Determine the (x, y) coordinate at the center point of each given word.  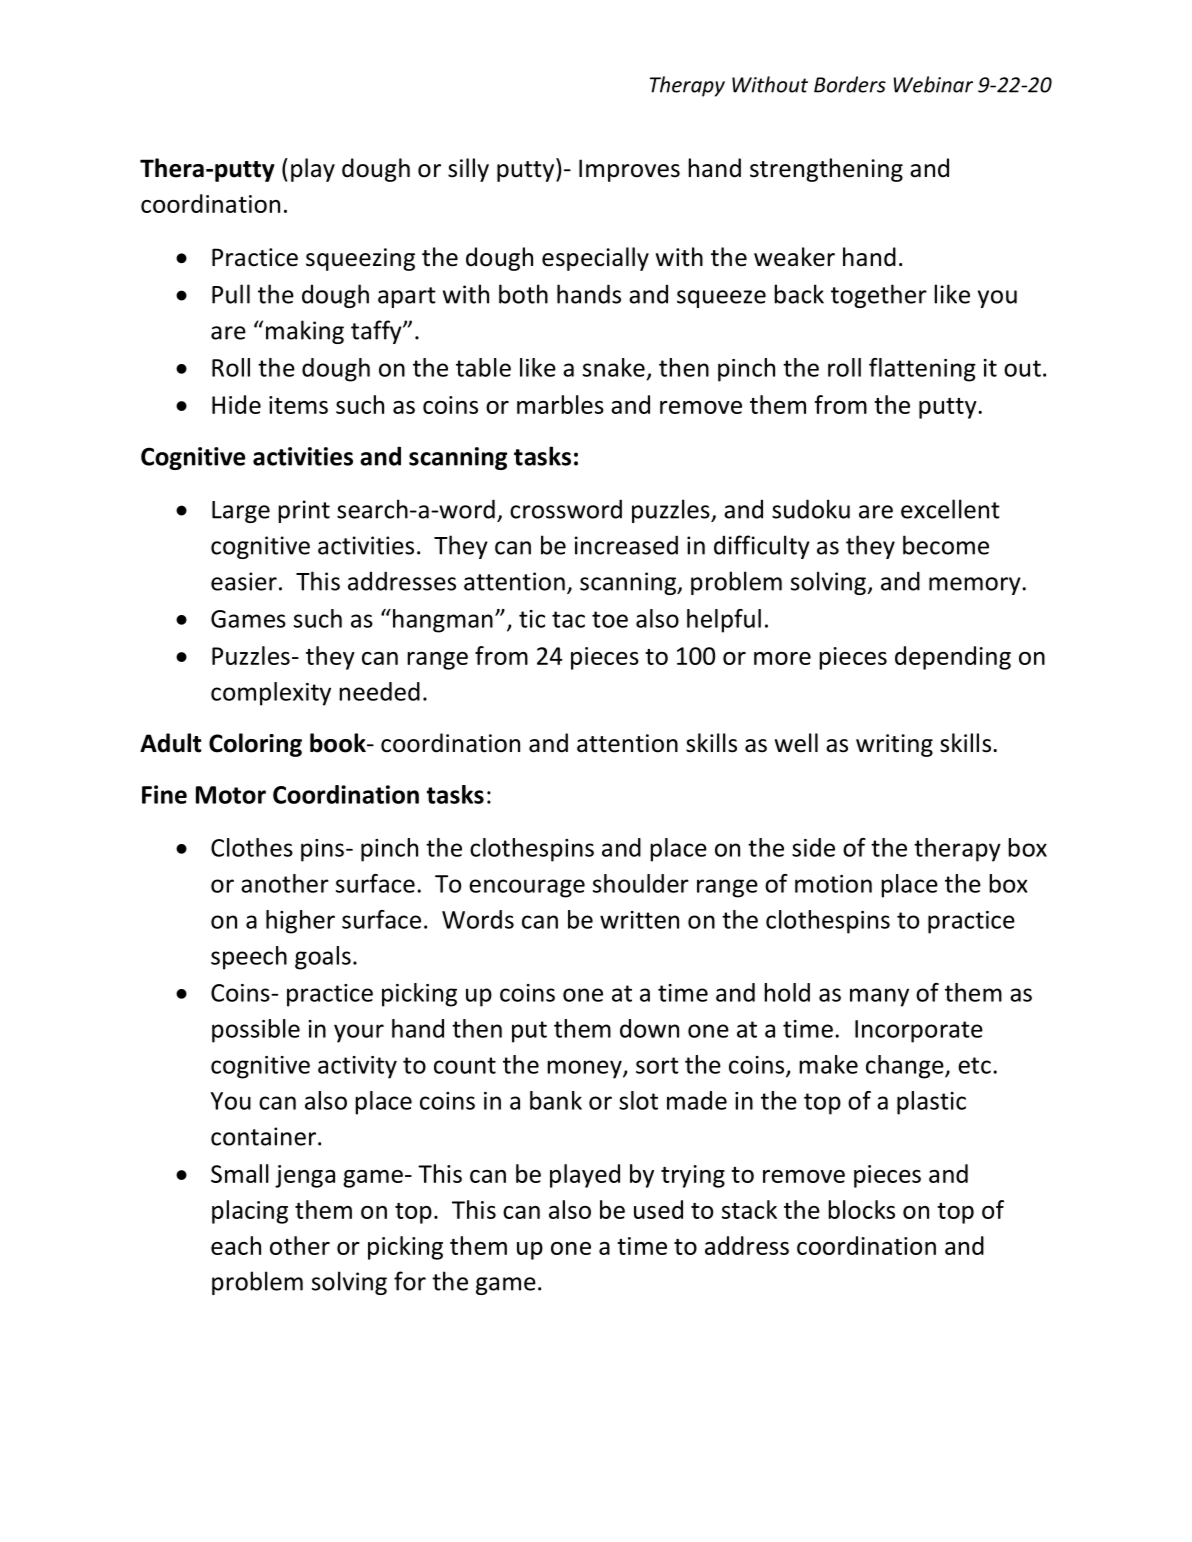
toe (610, 619)
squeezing (360, 259)
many (879, 997)
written (639, 920)
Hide (236, 404)
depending (953, 658)
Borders (850, 84)
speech (249, 958)
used (658, 1209)
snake (614, 367)
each (236, 1245)
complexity (271, 694)
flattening (922, 370)
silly (468, 170)
